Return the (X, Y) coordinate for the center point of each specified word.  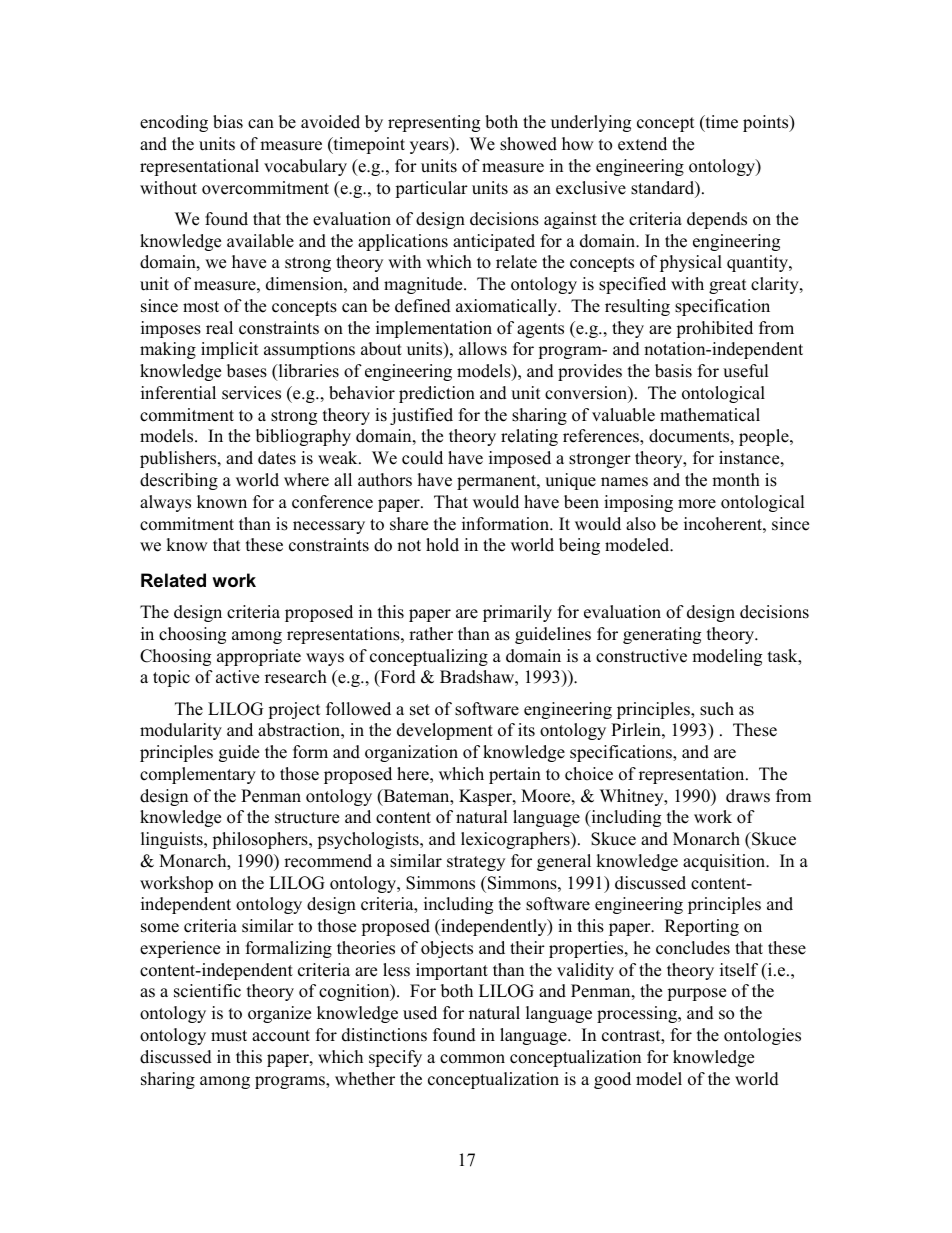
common (472, 1059)
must (229, 1036)
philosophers (261, 840)
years (430, 147)
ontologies (762, 1036)
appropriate (259, 657)
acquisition (725, 862)
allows (483, 349)
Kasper (486, 797)
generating (662, 635)
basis (673, 371)
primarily (517, 613)
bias (228, 122)
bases (247, 371)
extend (642, 144)
